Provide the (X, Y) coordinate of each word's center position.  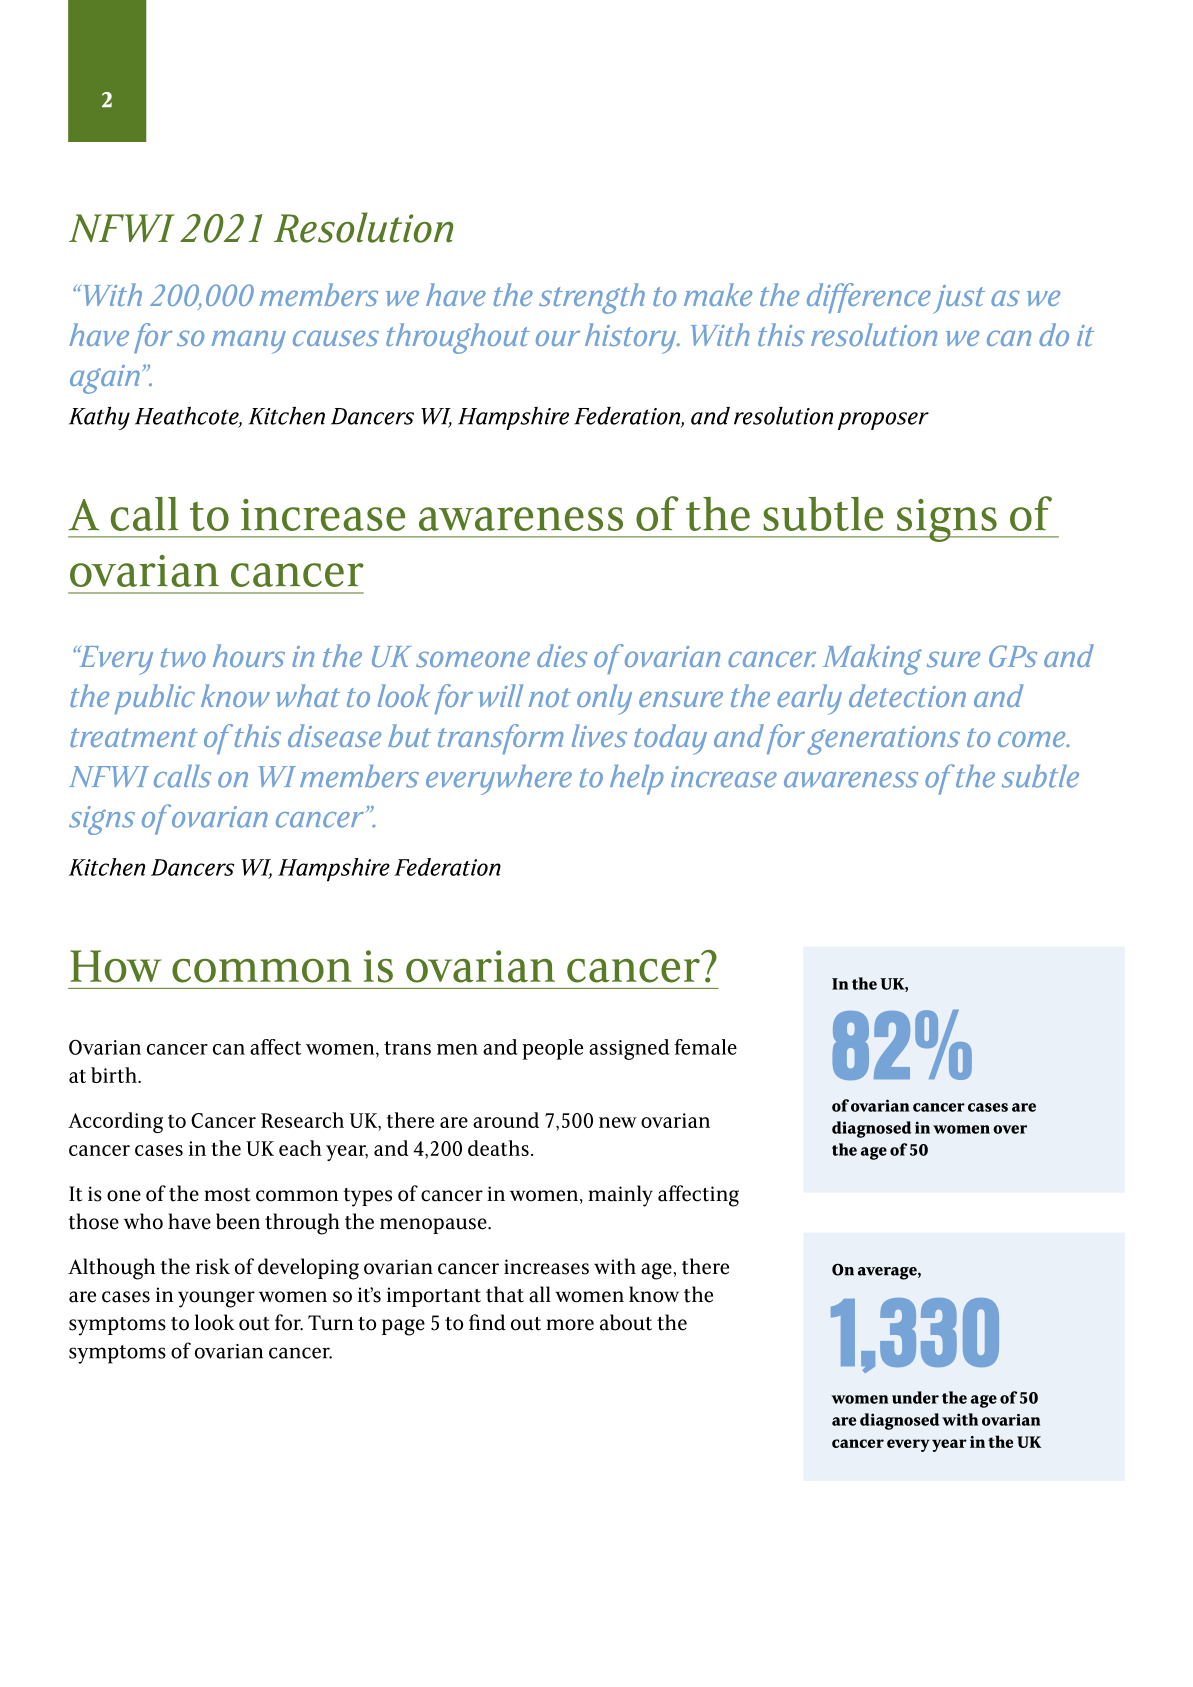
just (959, 299)
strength (592, 298)
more (570, 1325)
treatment (134, 737)
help (637, 780)
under (915, 1397)
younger (216, 1299)
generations (883, 740)
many (249, 342)
